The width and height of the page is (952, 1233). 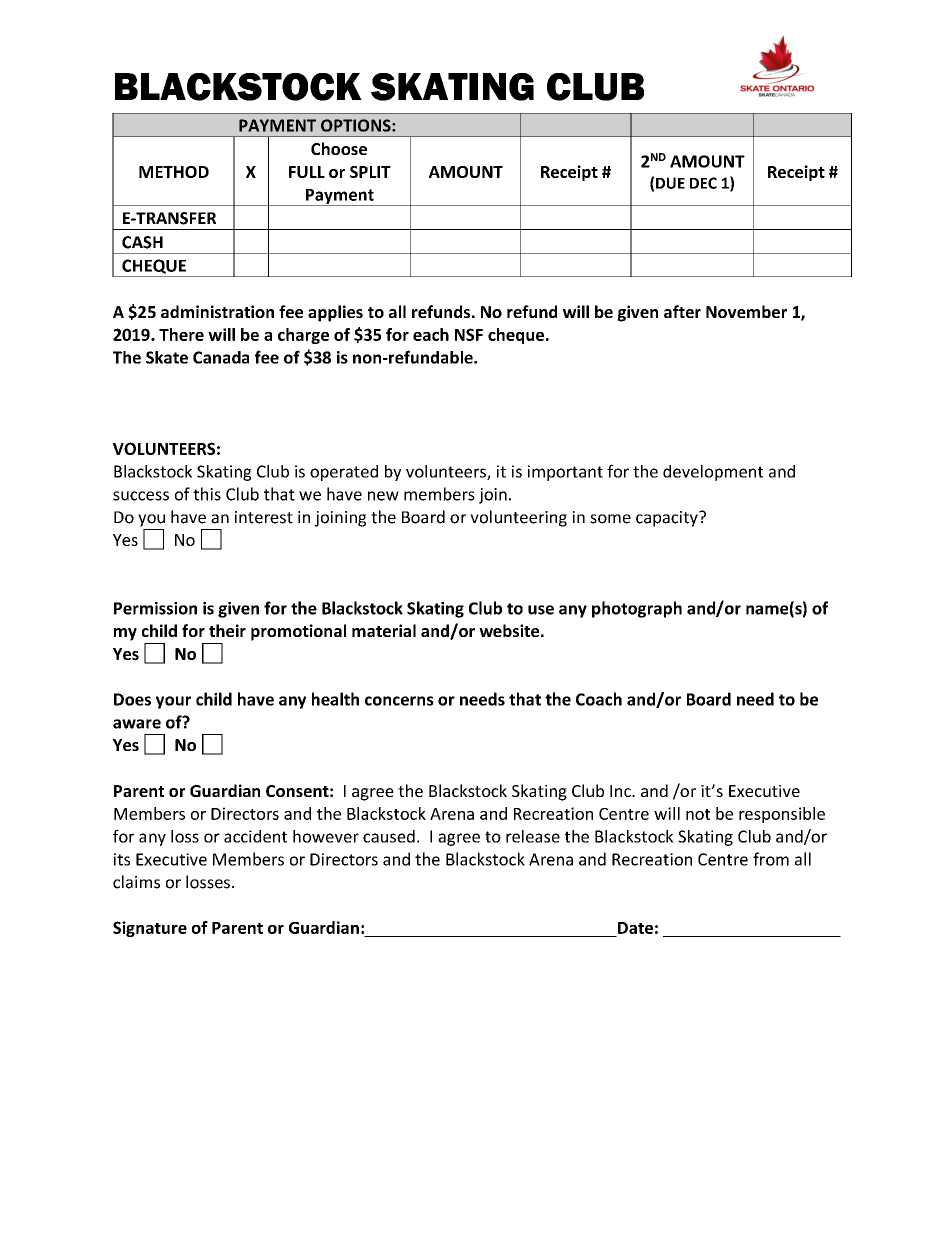 I want to click on caused, so click(x=389, y=836).
